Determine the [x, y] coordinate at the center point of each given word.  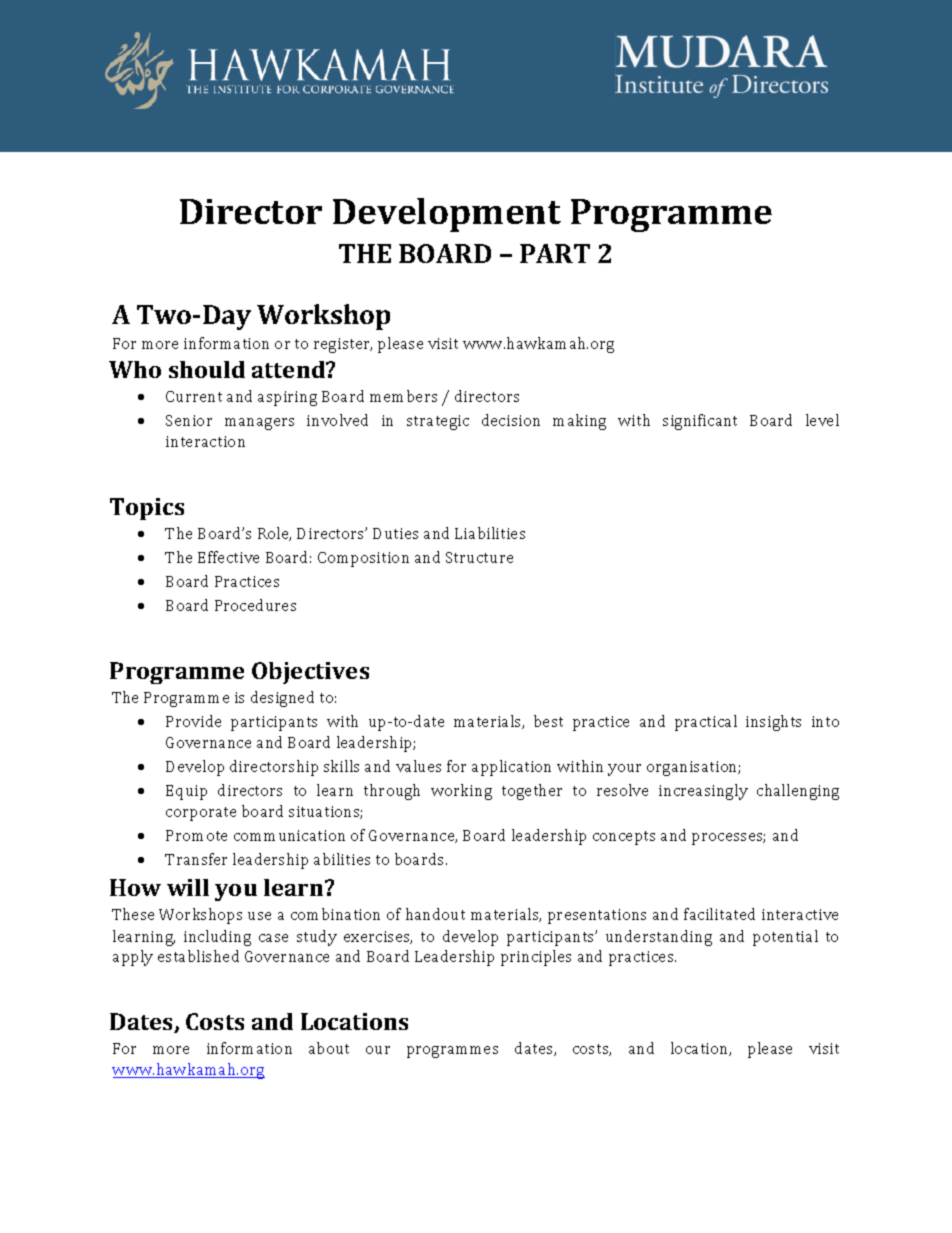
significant [700, 422]
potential [785, 938]
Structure [479, 557]
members [403, 396]
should [207, 369]
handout [435, 914]
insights [773, 723]
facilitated [719, 914]
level [822, 420]
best [548, 721]
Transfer [196, 859]
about [329, 1048]
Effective [228, 557]
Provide [193, 721]
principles [536, 958]
